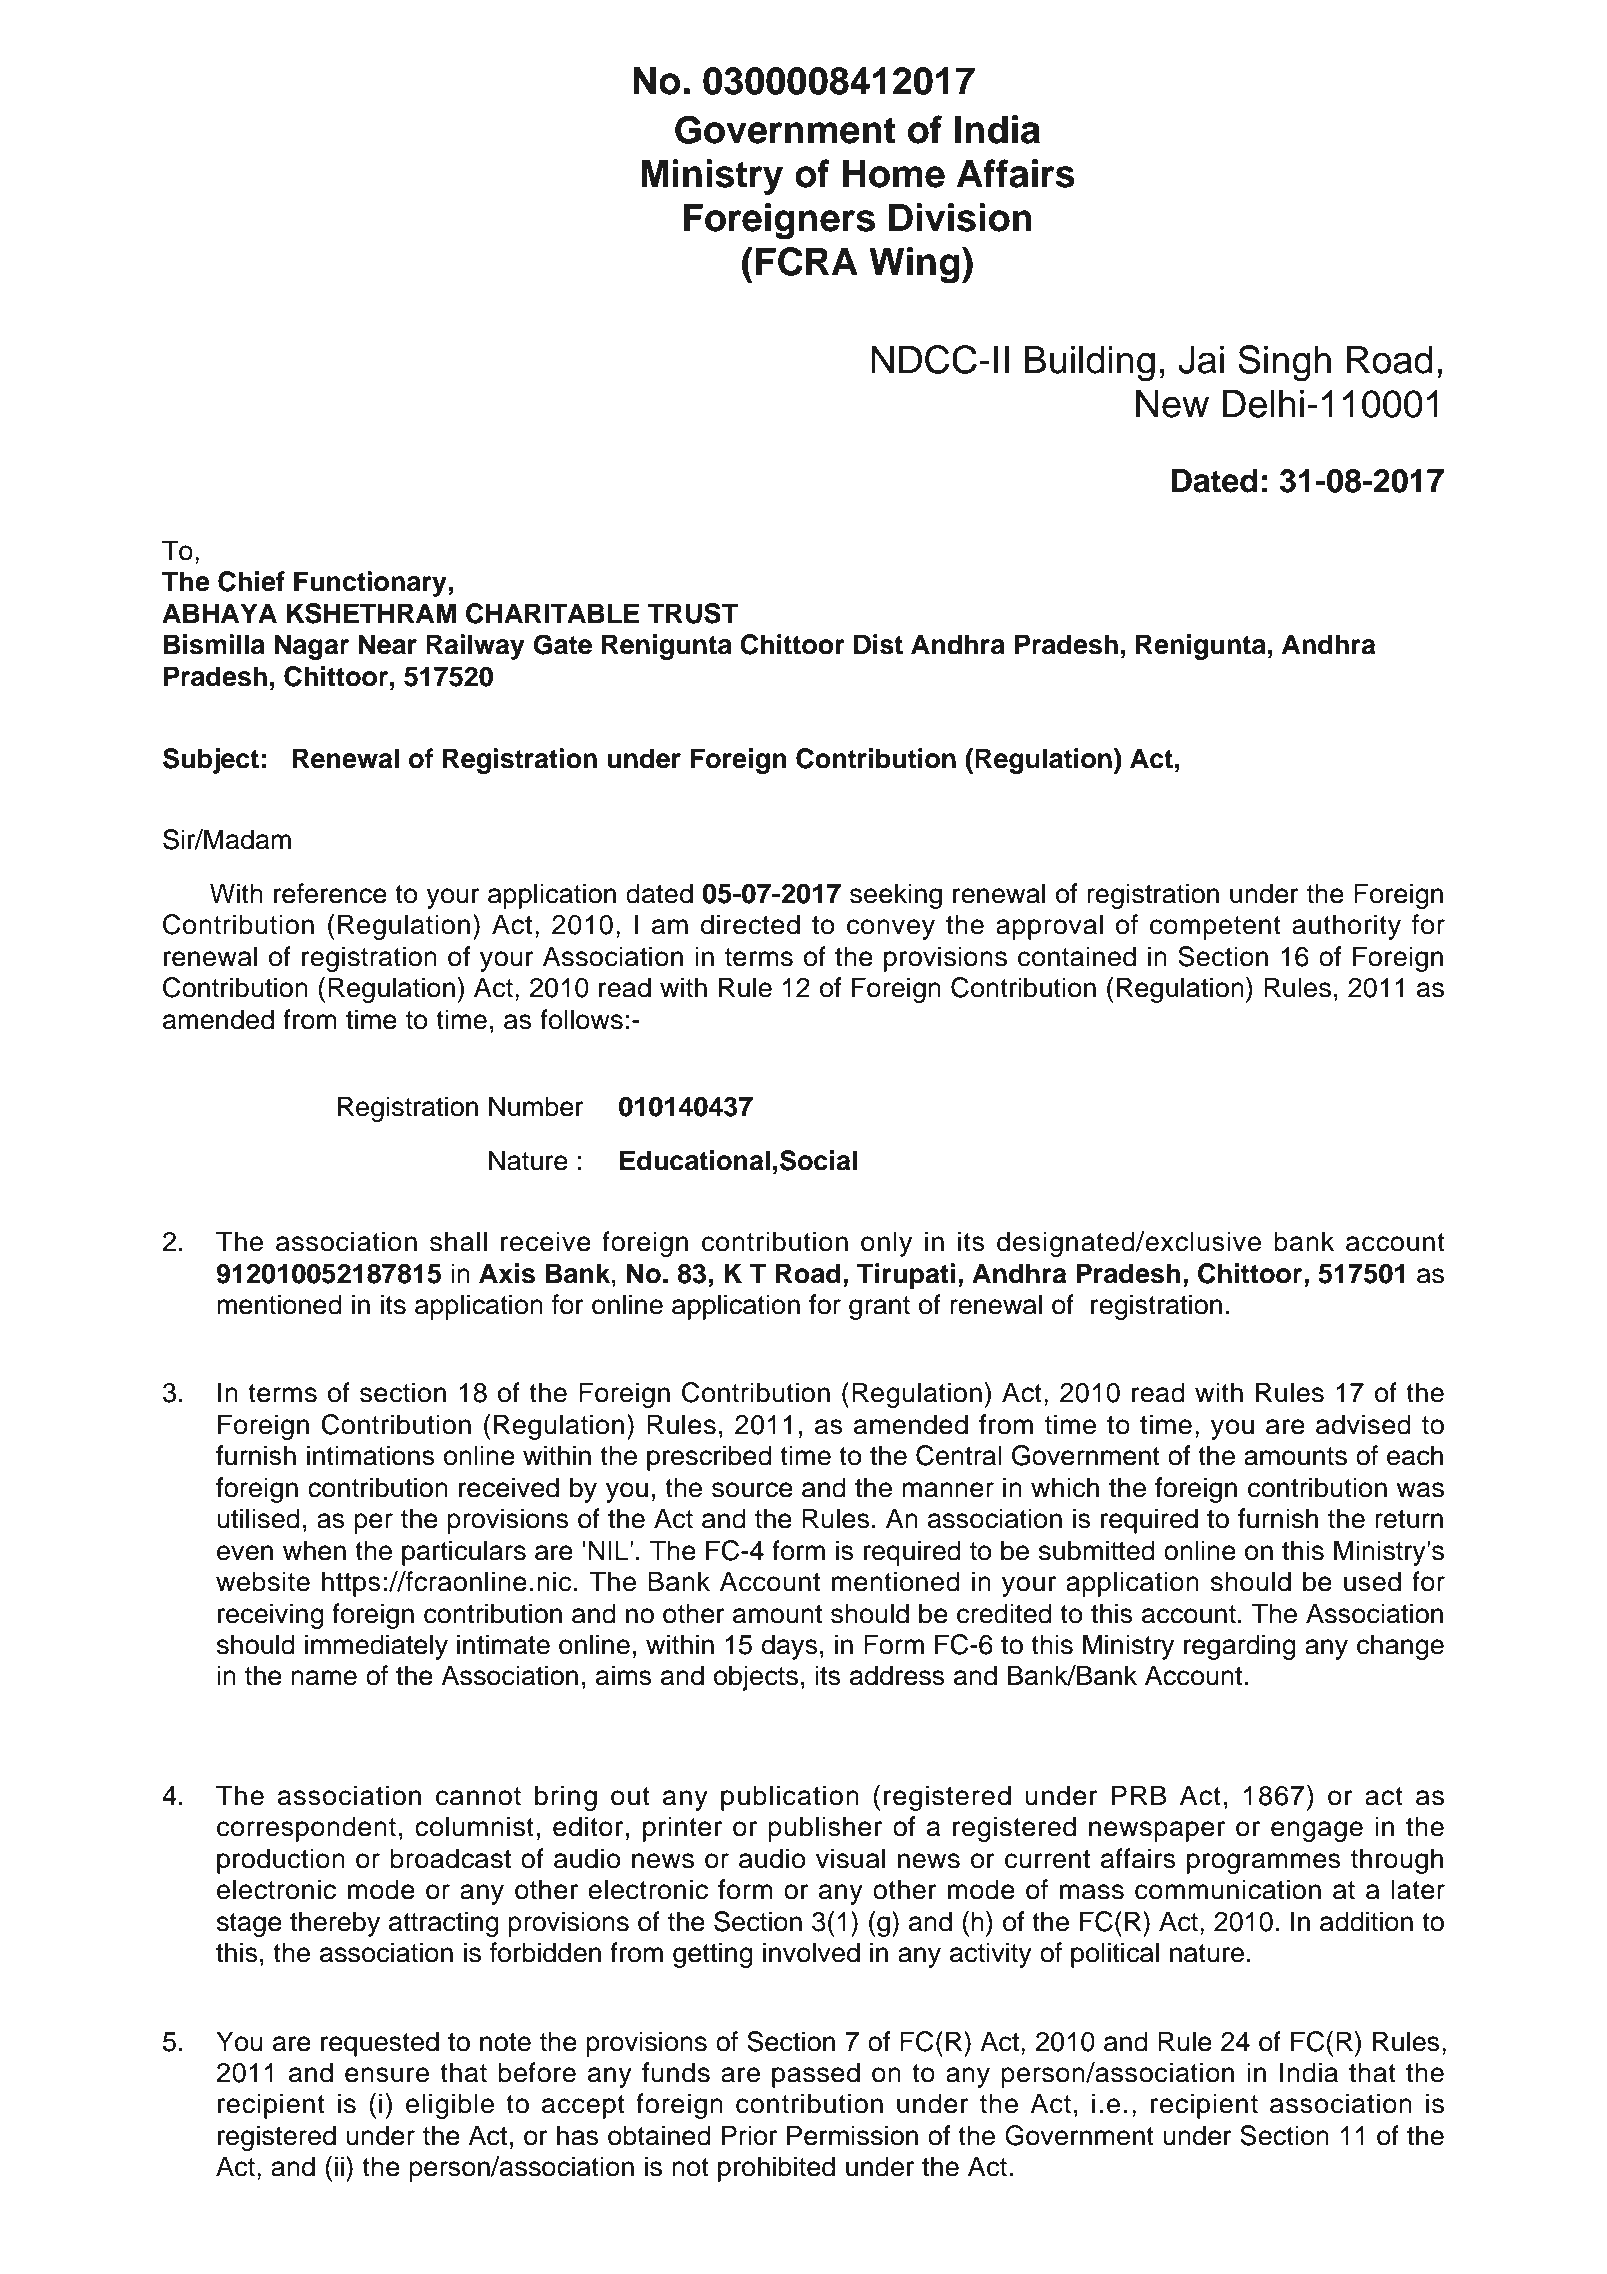  What do you see at coordinates (1363, 1424) in the image?
I see `advised` at bounding box center [1363, 1424].
